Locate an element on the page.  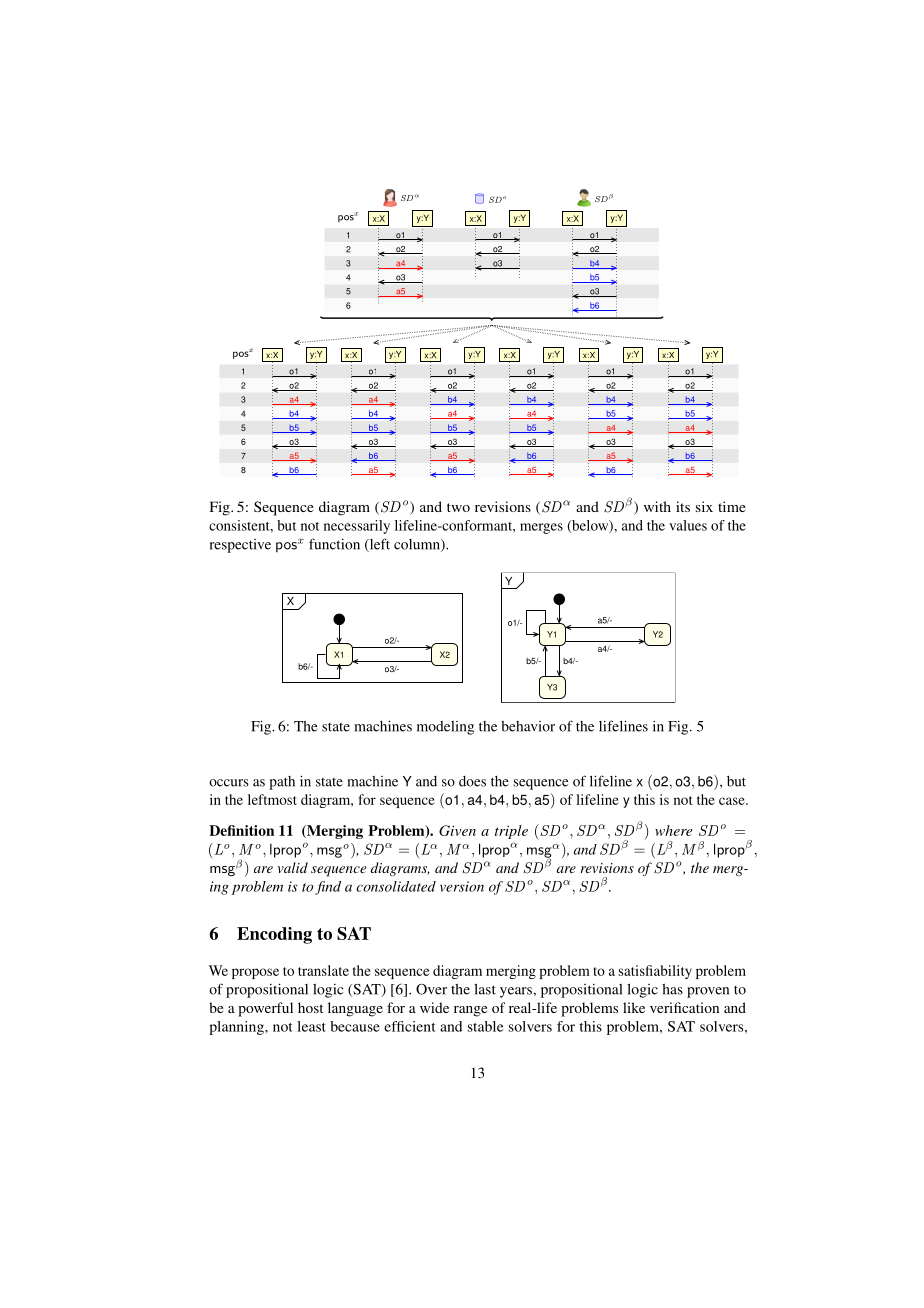
verification is located at coordinates (684, 1007).
